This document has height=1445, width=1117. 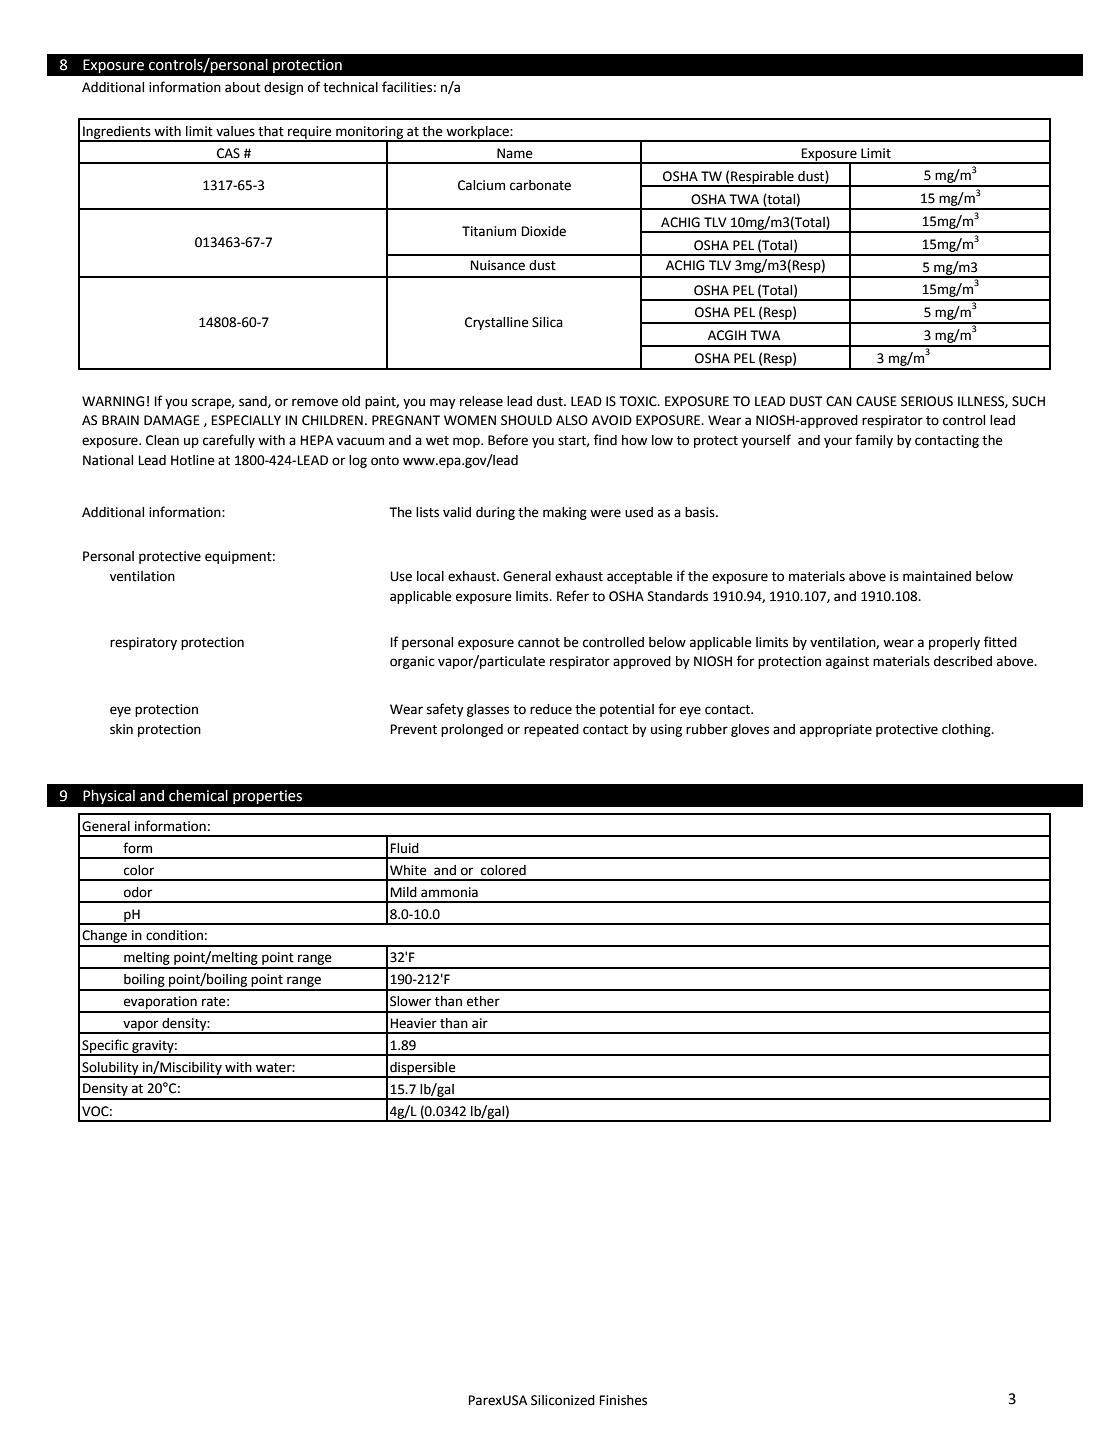 What do you see at coordinates (540, 185) in the document?
I see `carbonate` at bounding box center [540, 185].
